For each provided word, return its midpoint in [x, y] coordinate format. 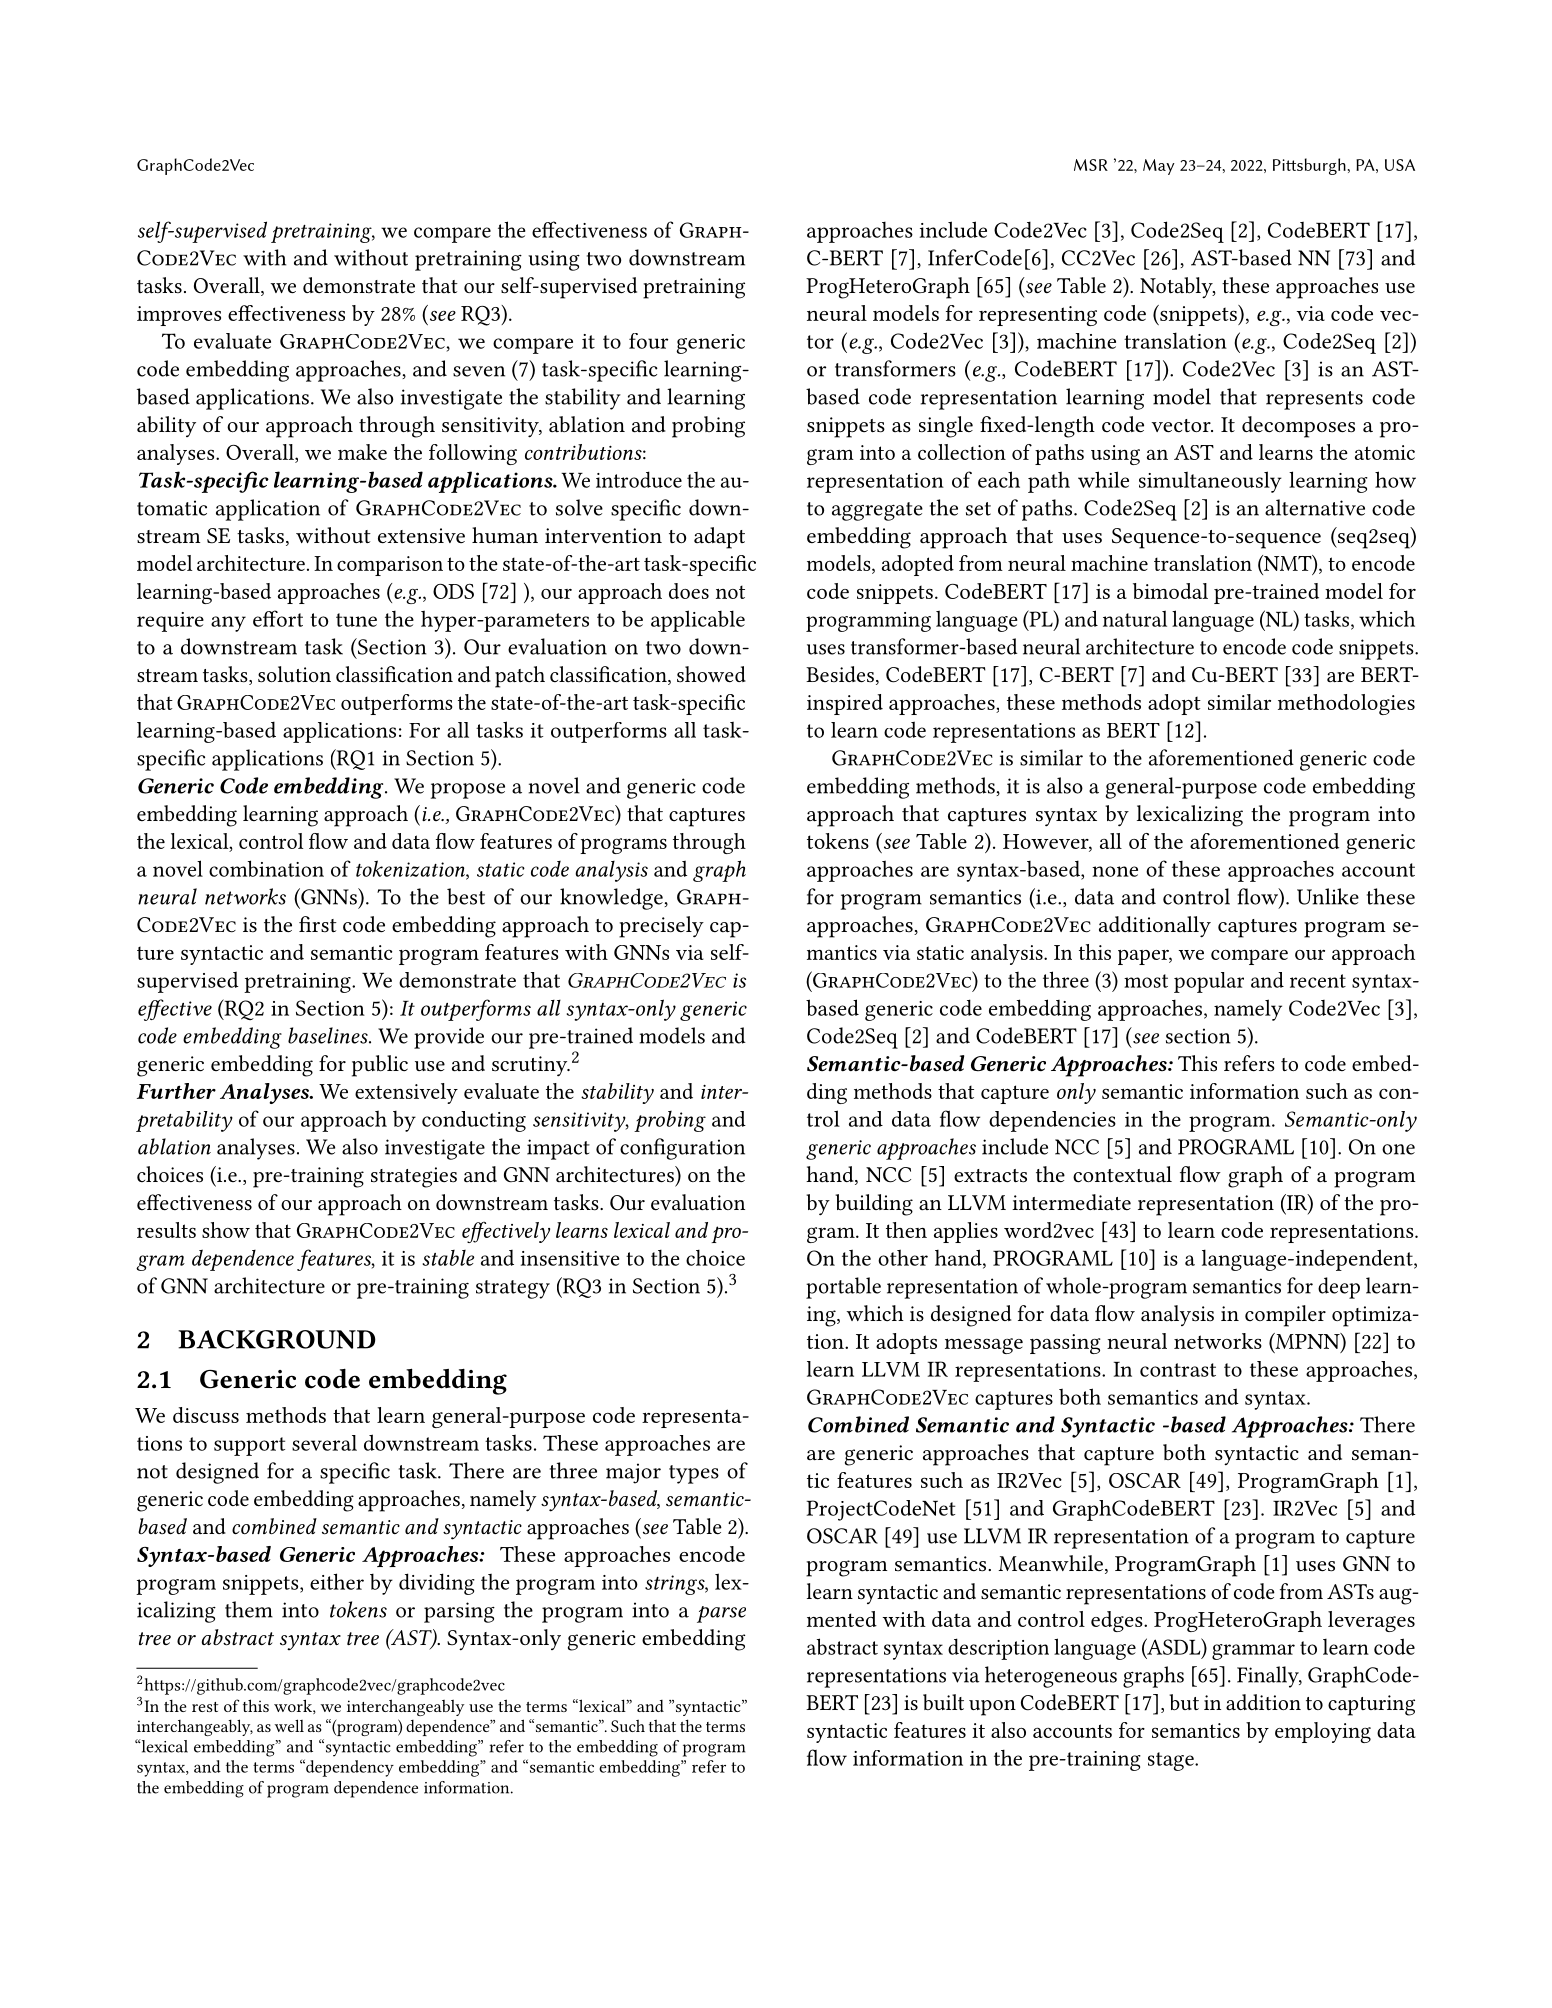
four [648, 341]
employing [1323, 1732]
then [906, 1230]
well [289, 1725]
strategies [414, 1177]
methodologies [1346, 704]
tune [356, 620]
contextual [1122, 1174]
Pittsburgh [1309, 166]
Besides [840, 674]
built [943, 1702]
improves [179, 316]
